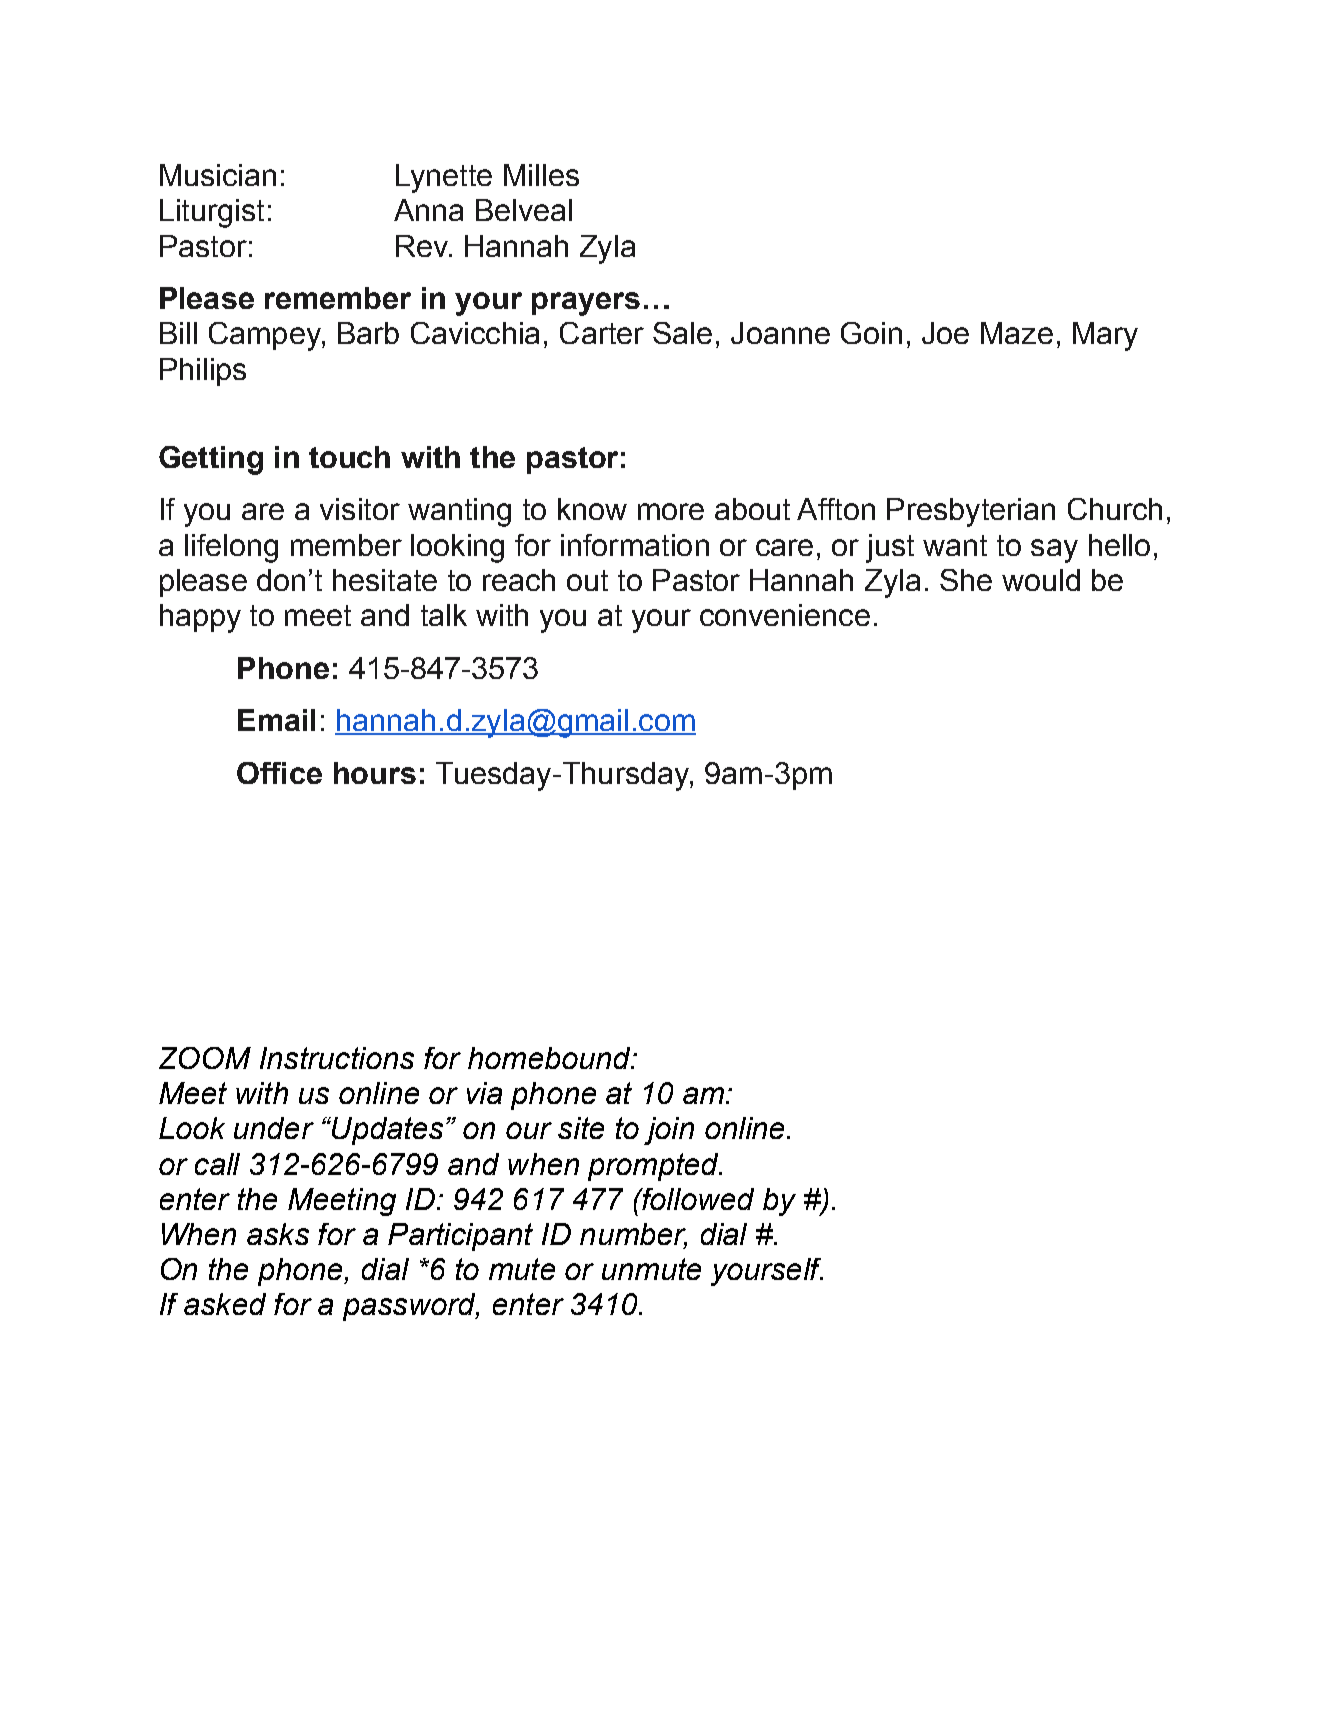  What do you see at coordinates (671, 511) in the document?
I see `more` at bounding box center [671, 511].
